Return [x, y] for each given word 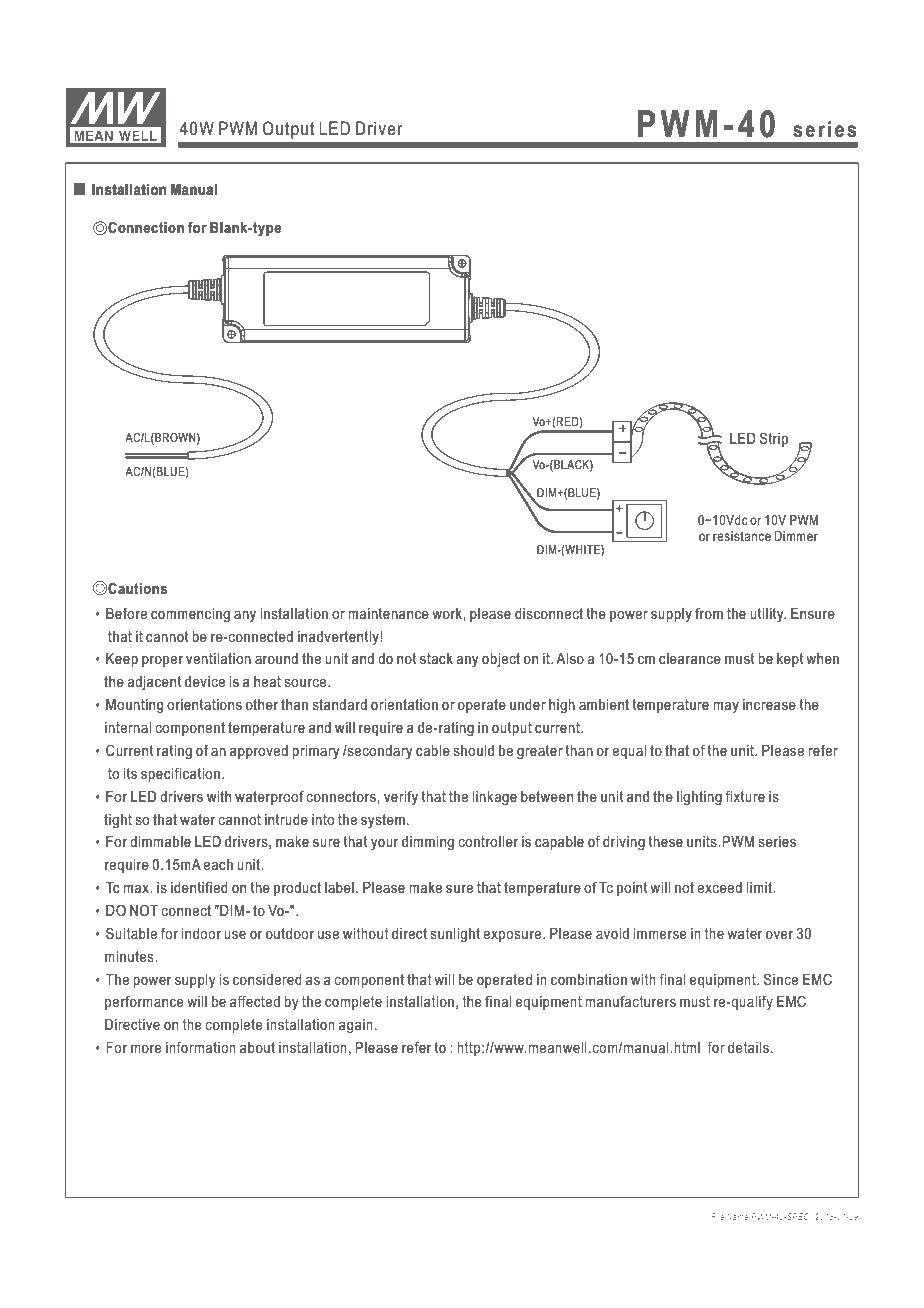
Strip [774, 439]
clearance [690, 658]
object [501, 660]
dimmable [160, 841]
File [717, 1216]
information [201, 1047]
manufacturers [630, 1001]
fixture [745, 796]
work [448, 613]
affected [255, 1001]
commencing [190, 615]
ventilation [218, 658]
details [748, 1047]
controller [488, 841]
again [356, 1026]
